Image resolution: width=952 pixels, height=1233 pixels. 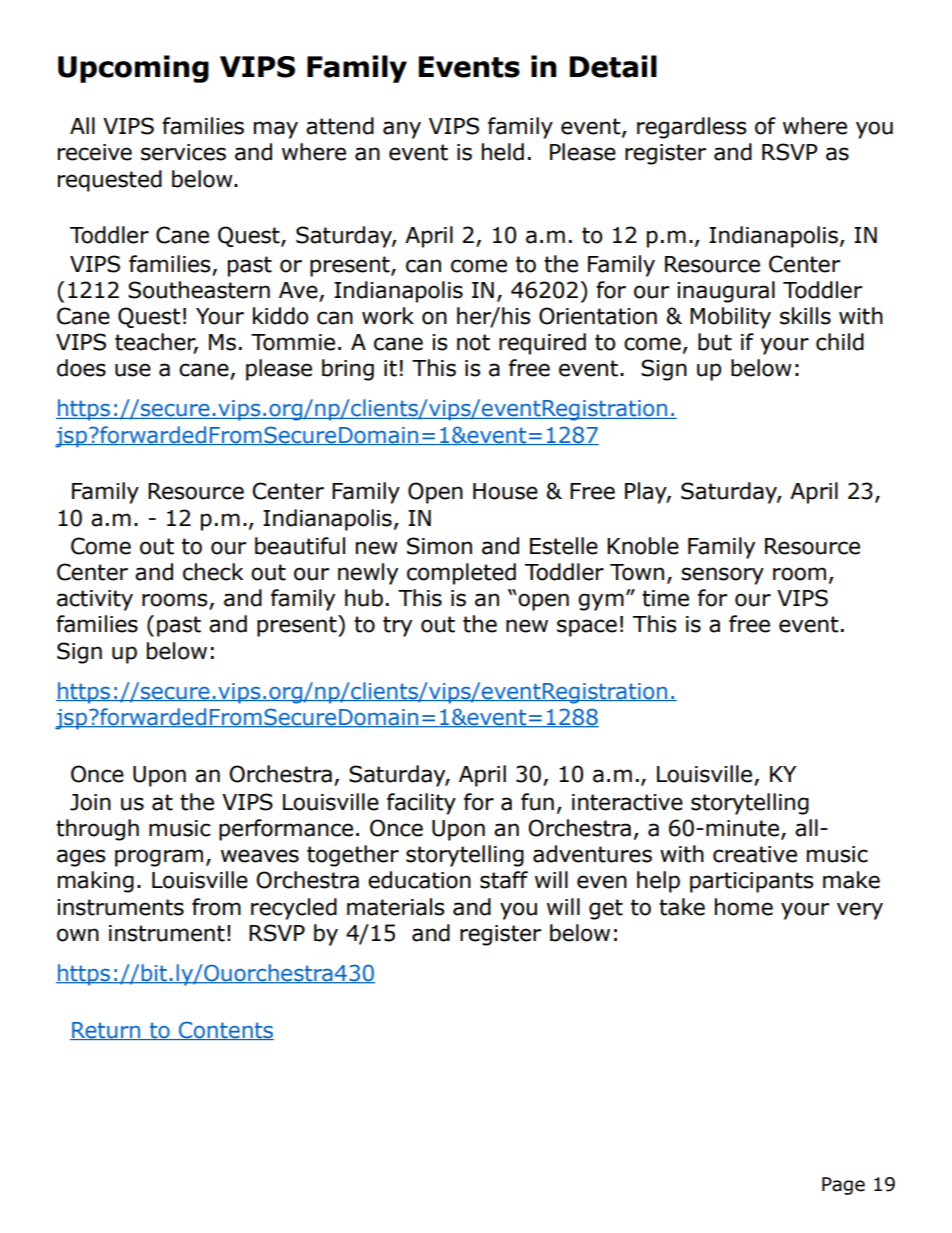 I want to click on Upcoming, so click(x=133, y=69).
